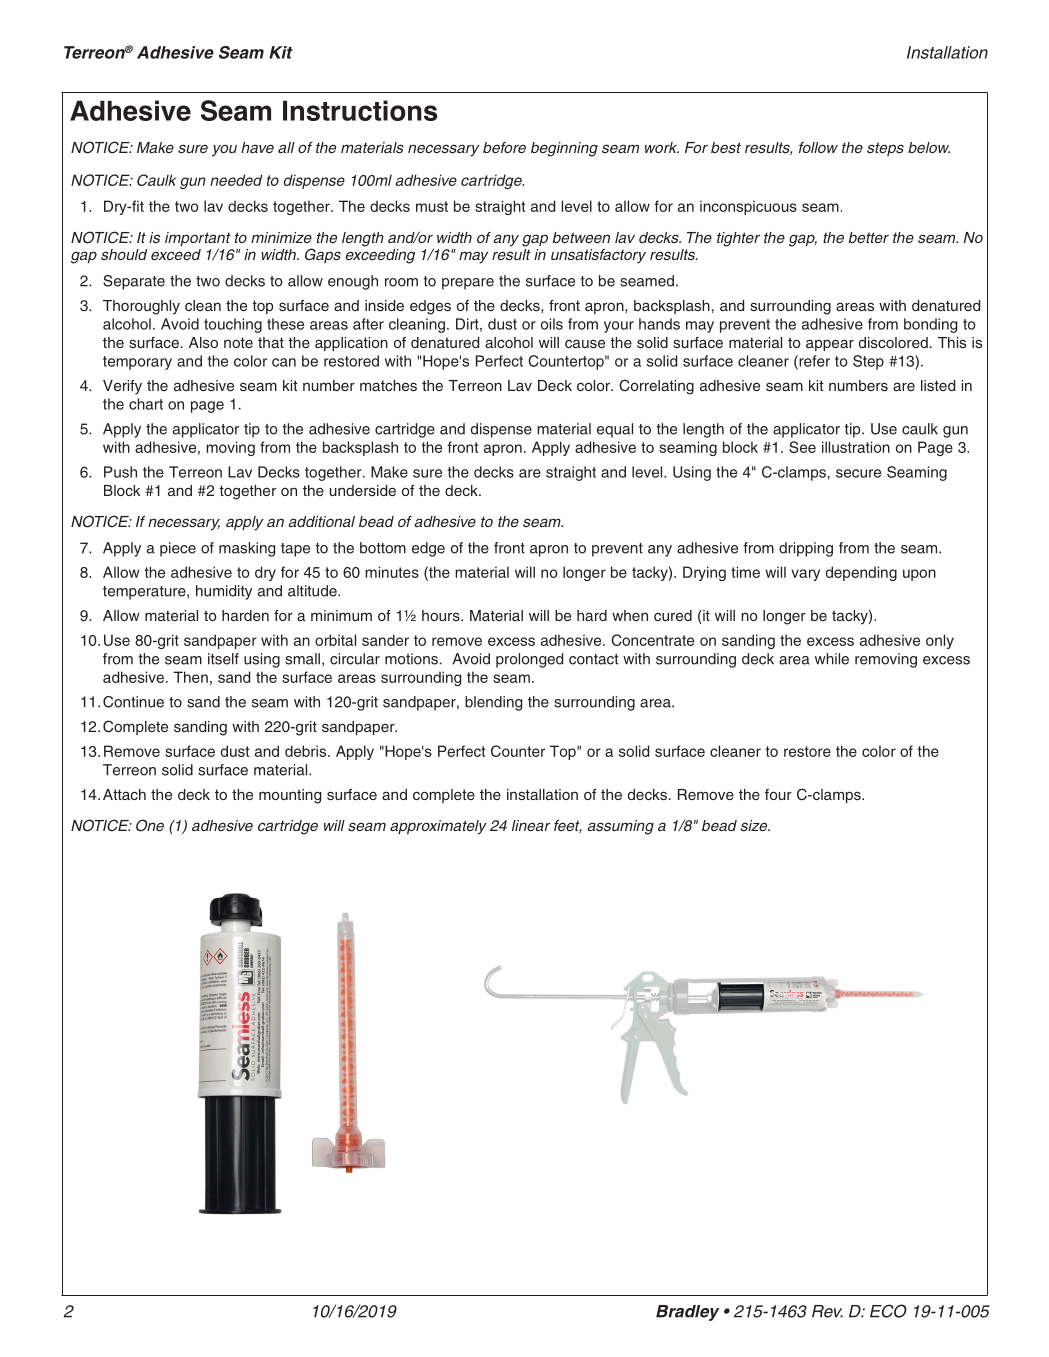 This screenshot has height=1357, width=1049. Describe the element at coordinates (818, 147) in the screenshot. I see `follow` at that location.
